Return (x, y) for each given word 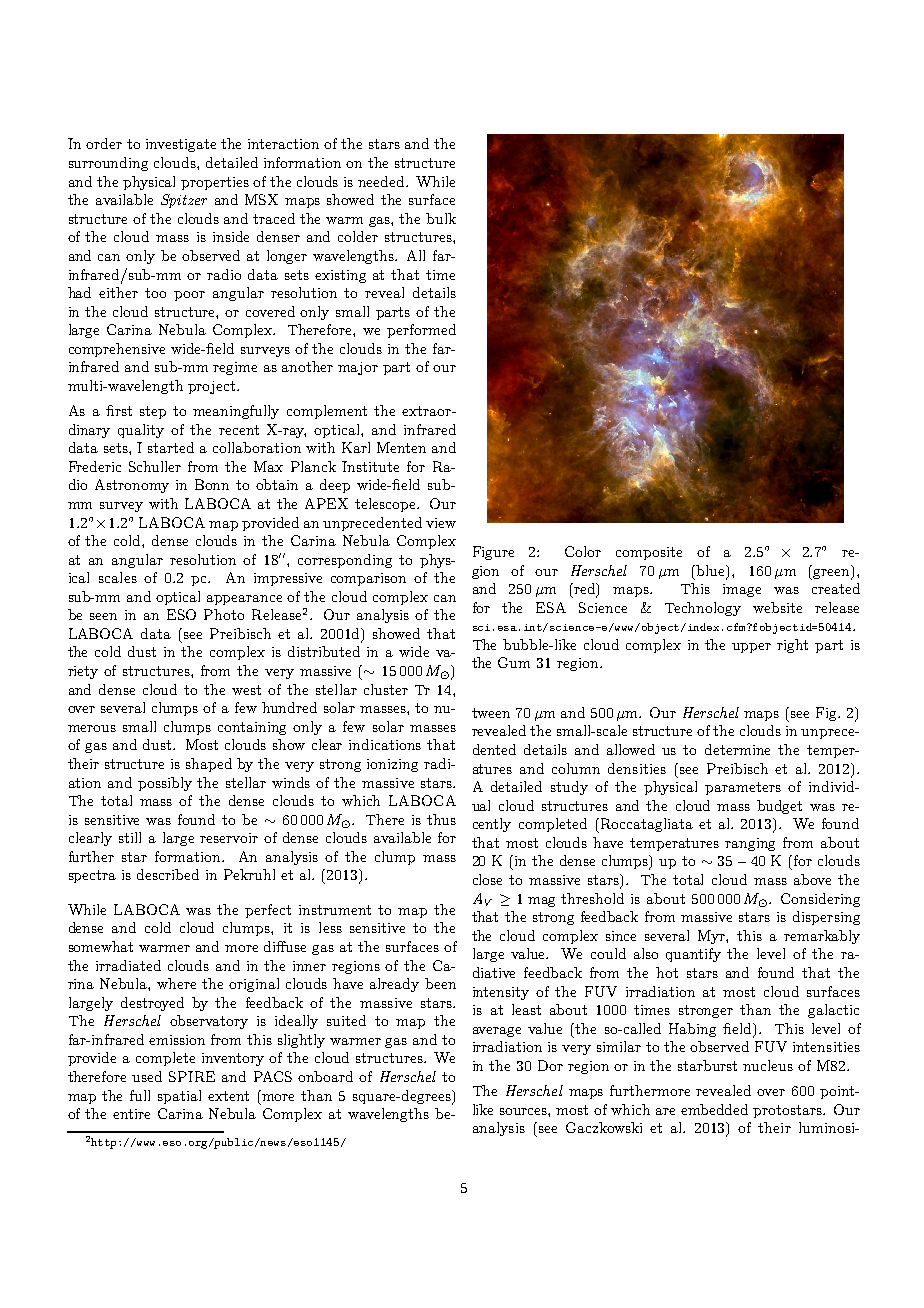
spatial (179, 1097)
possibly (165, 784)
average (497, 1032)
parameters (743, 788)
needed (382, 181)
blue (711, 570)
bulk (441, 218)
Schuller (155, 466)
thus (441, 819)
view (441, 523)
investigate (181, 145)
